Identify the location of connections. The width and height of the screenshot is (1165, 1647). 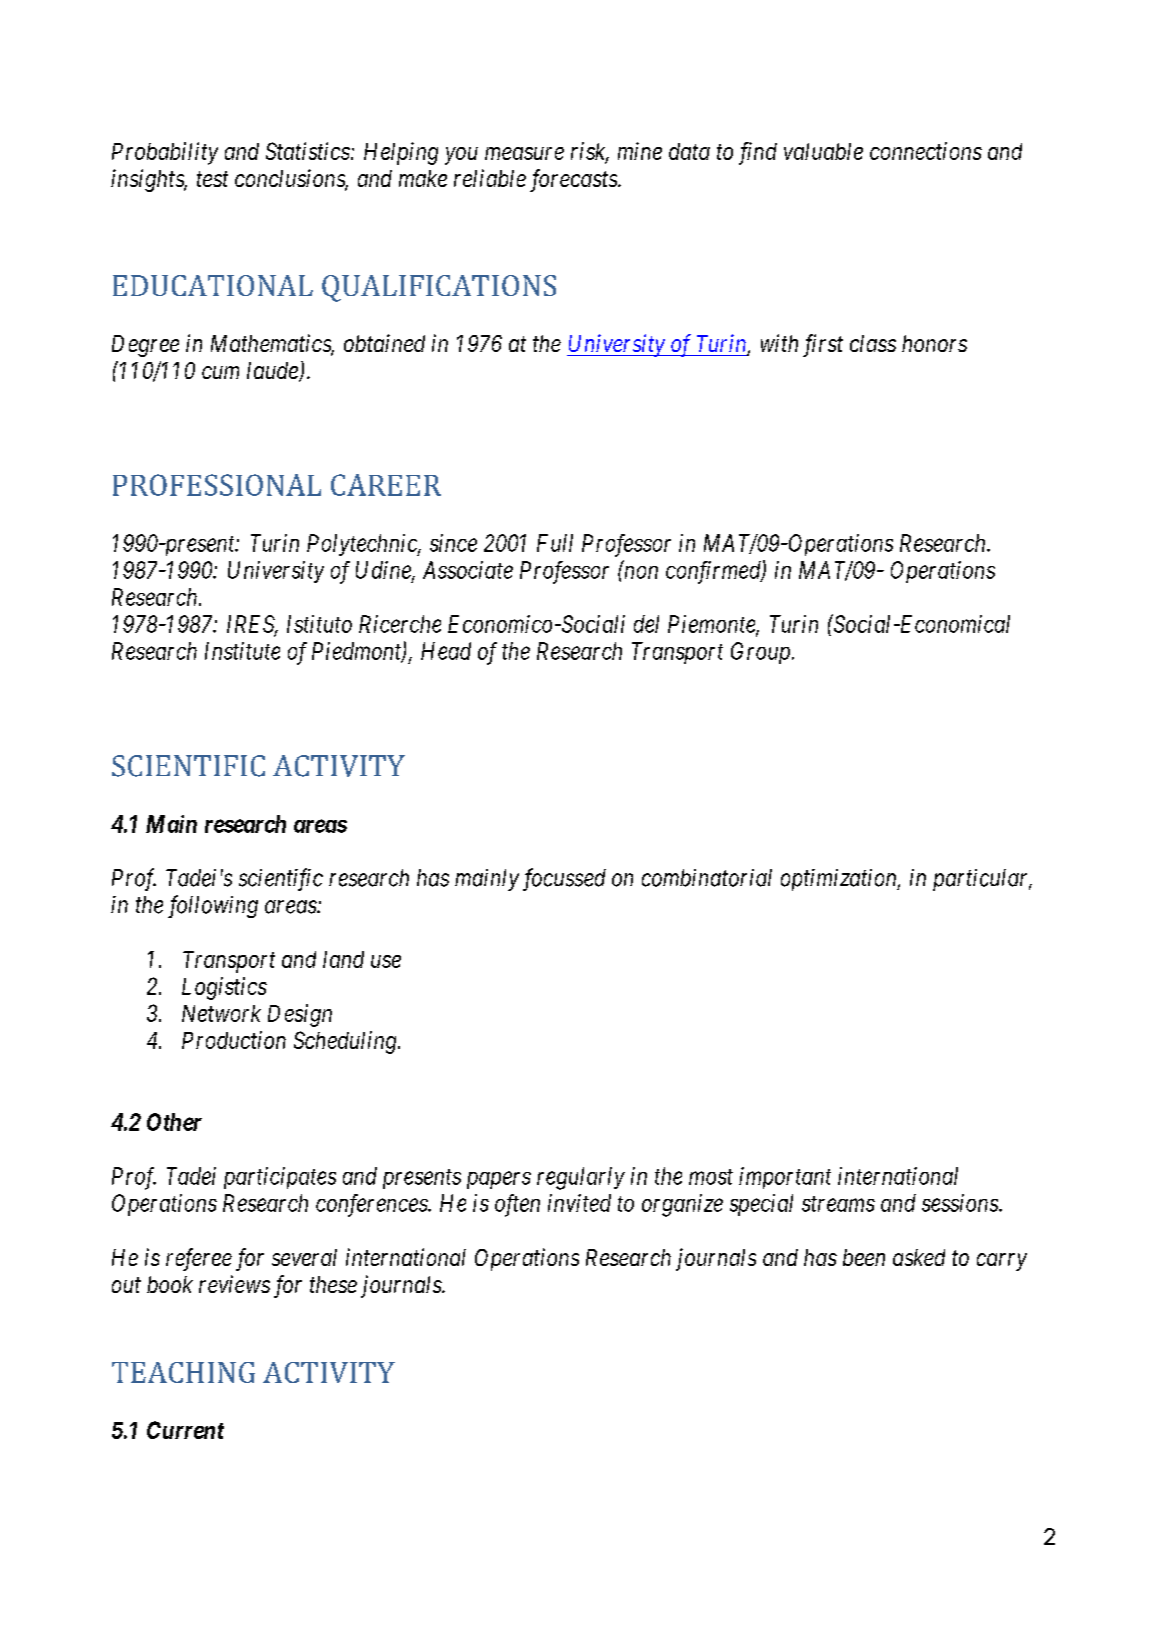
(926, 151).
